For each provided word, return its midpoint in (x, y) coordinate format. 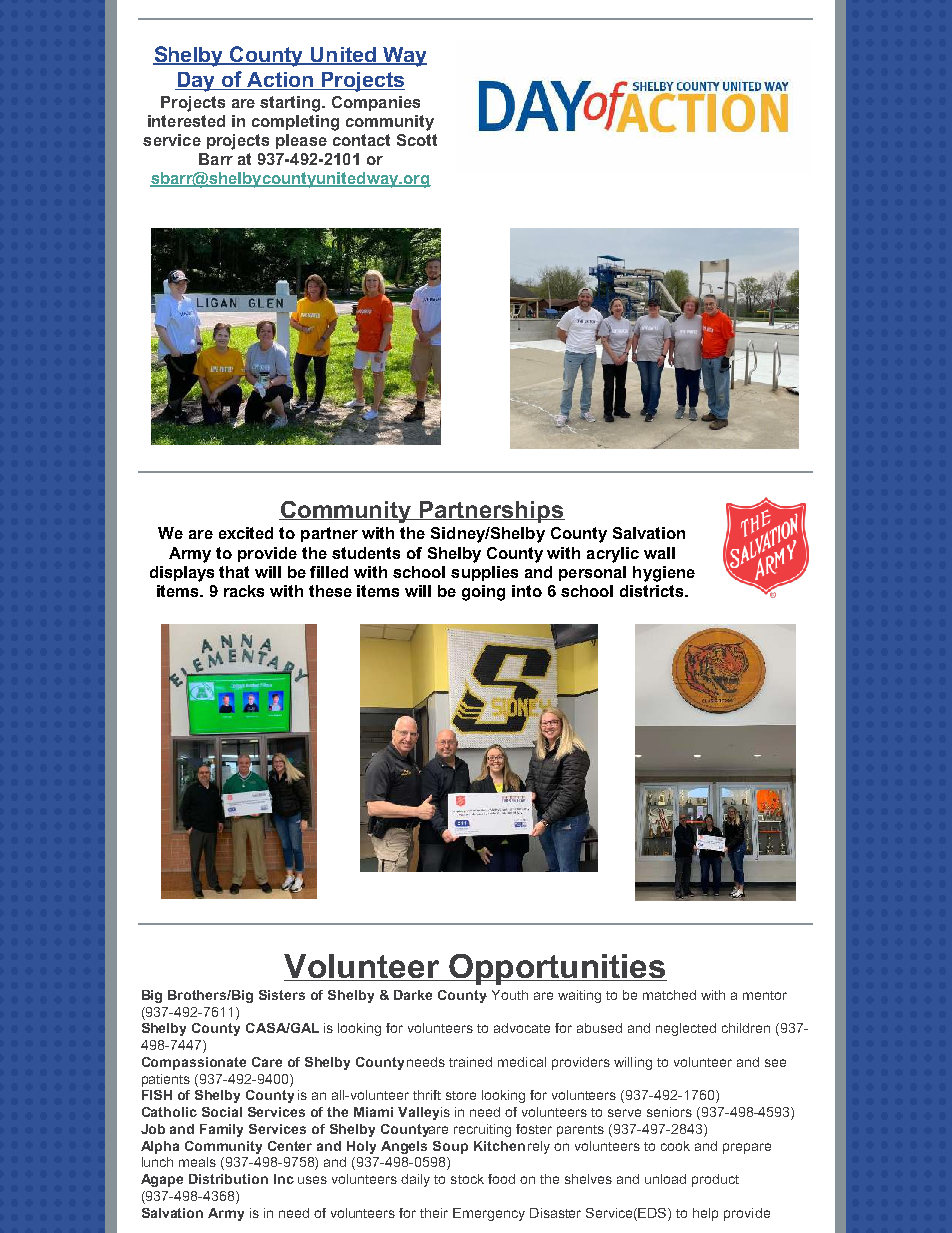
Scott (417, 140)
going (483, 593)
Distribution (228, 1179)
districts (653, 591)
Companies (376, 103)
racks (244, 591)
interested (186, 121)
